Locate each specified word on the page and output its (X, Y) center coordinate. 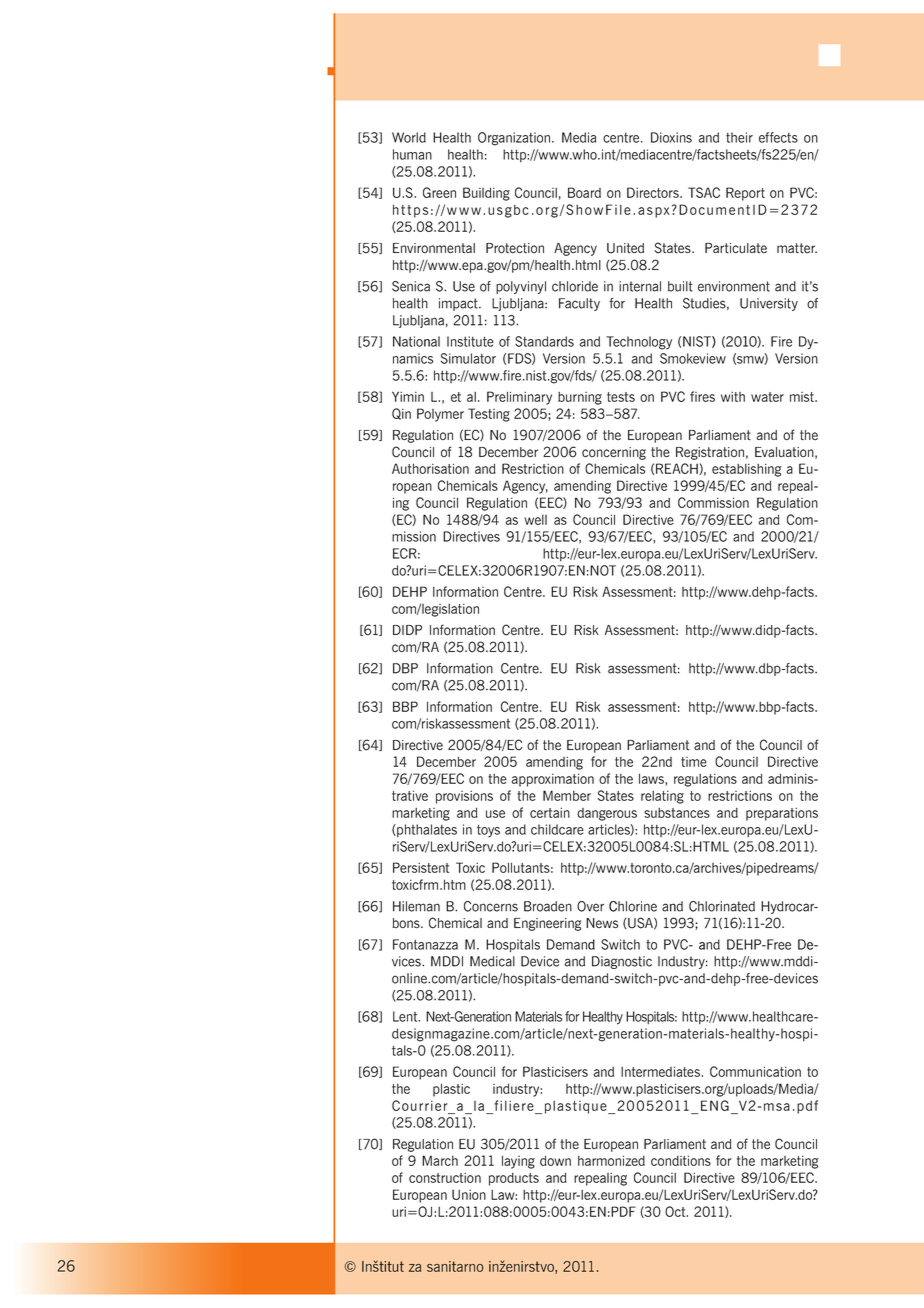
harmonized (611, 1160)
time (694, 762)
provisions (464, 797)
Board (584, 192)
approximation (553, 780)
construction (445, 1178)
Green (439, 192)
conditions (681, 1160)
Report (745, 194)
